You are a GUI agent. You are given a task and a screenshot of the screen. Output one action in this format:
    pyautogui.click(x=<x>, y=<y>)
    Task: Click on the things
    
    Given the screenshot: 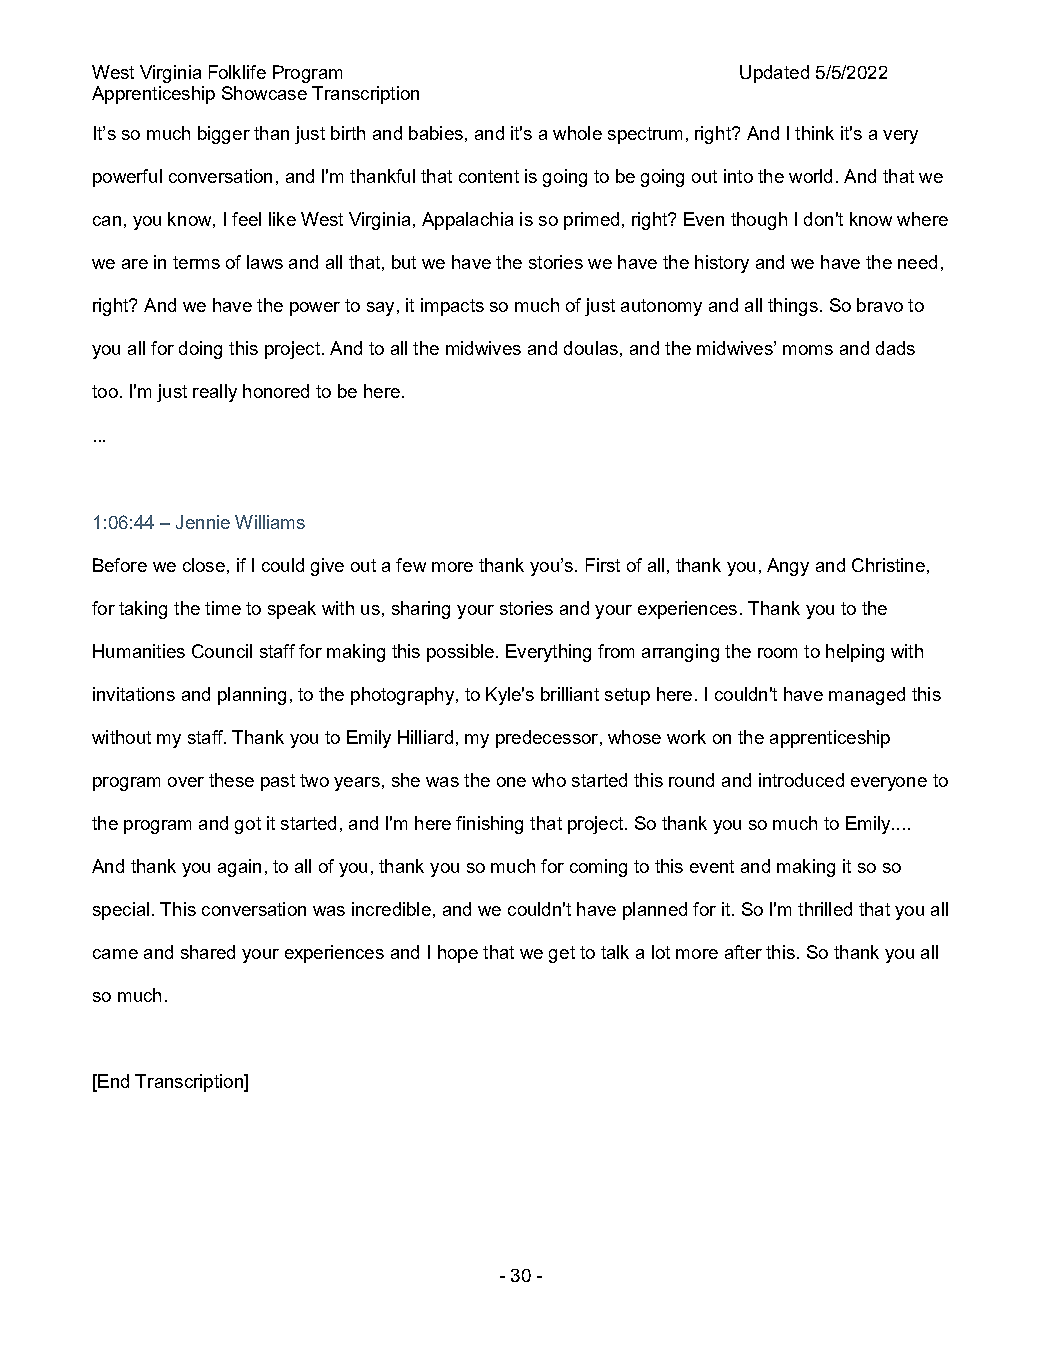 What is the action you would take?
    pyautogui.click(x=793, y=307)
